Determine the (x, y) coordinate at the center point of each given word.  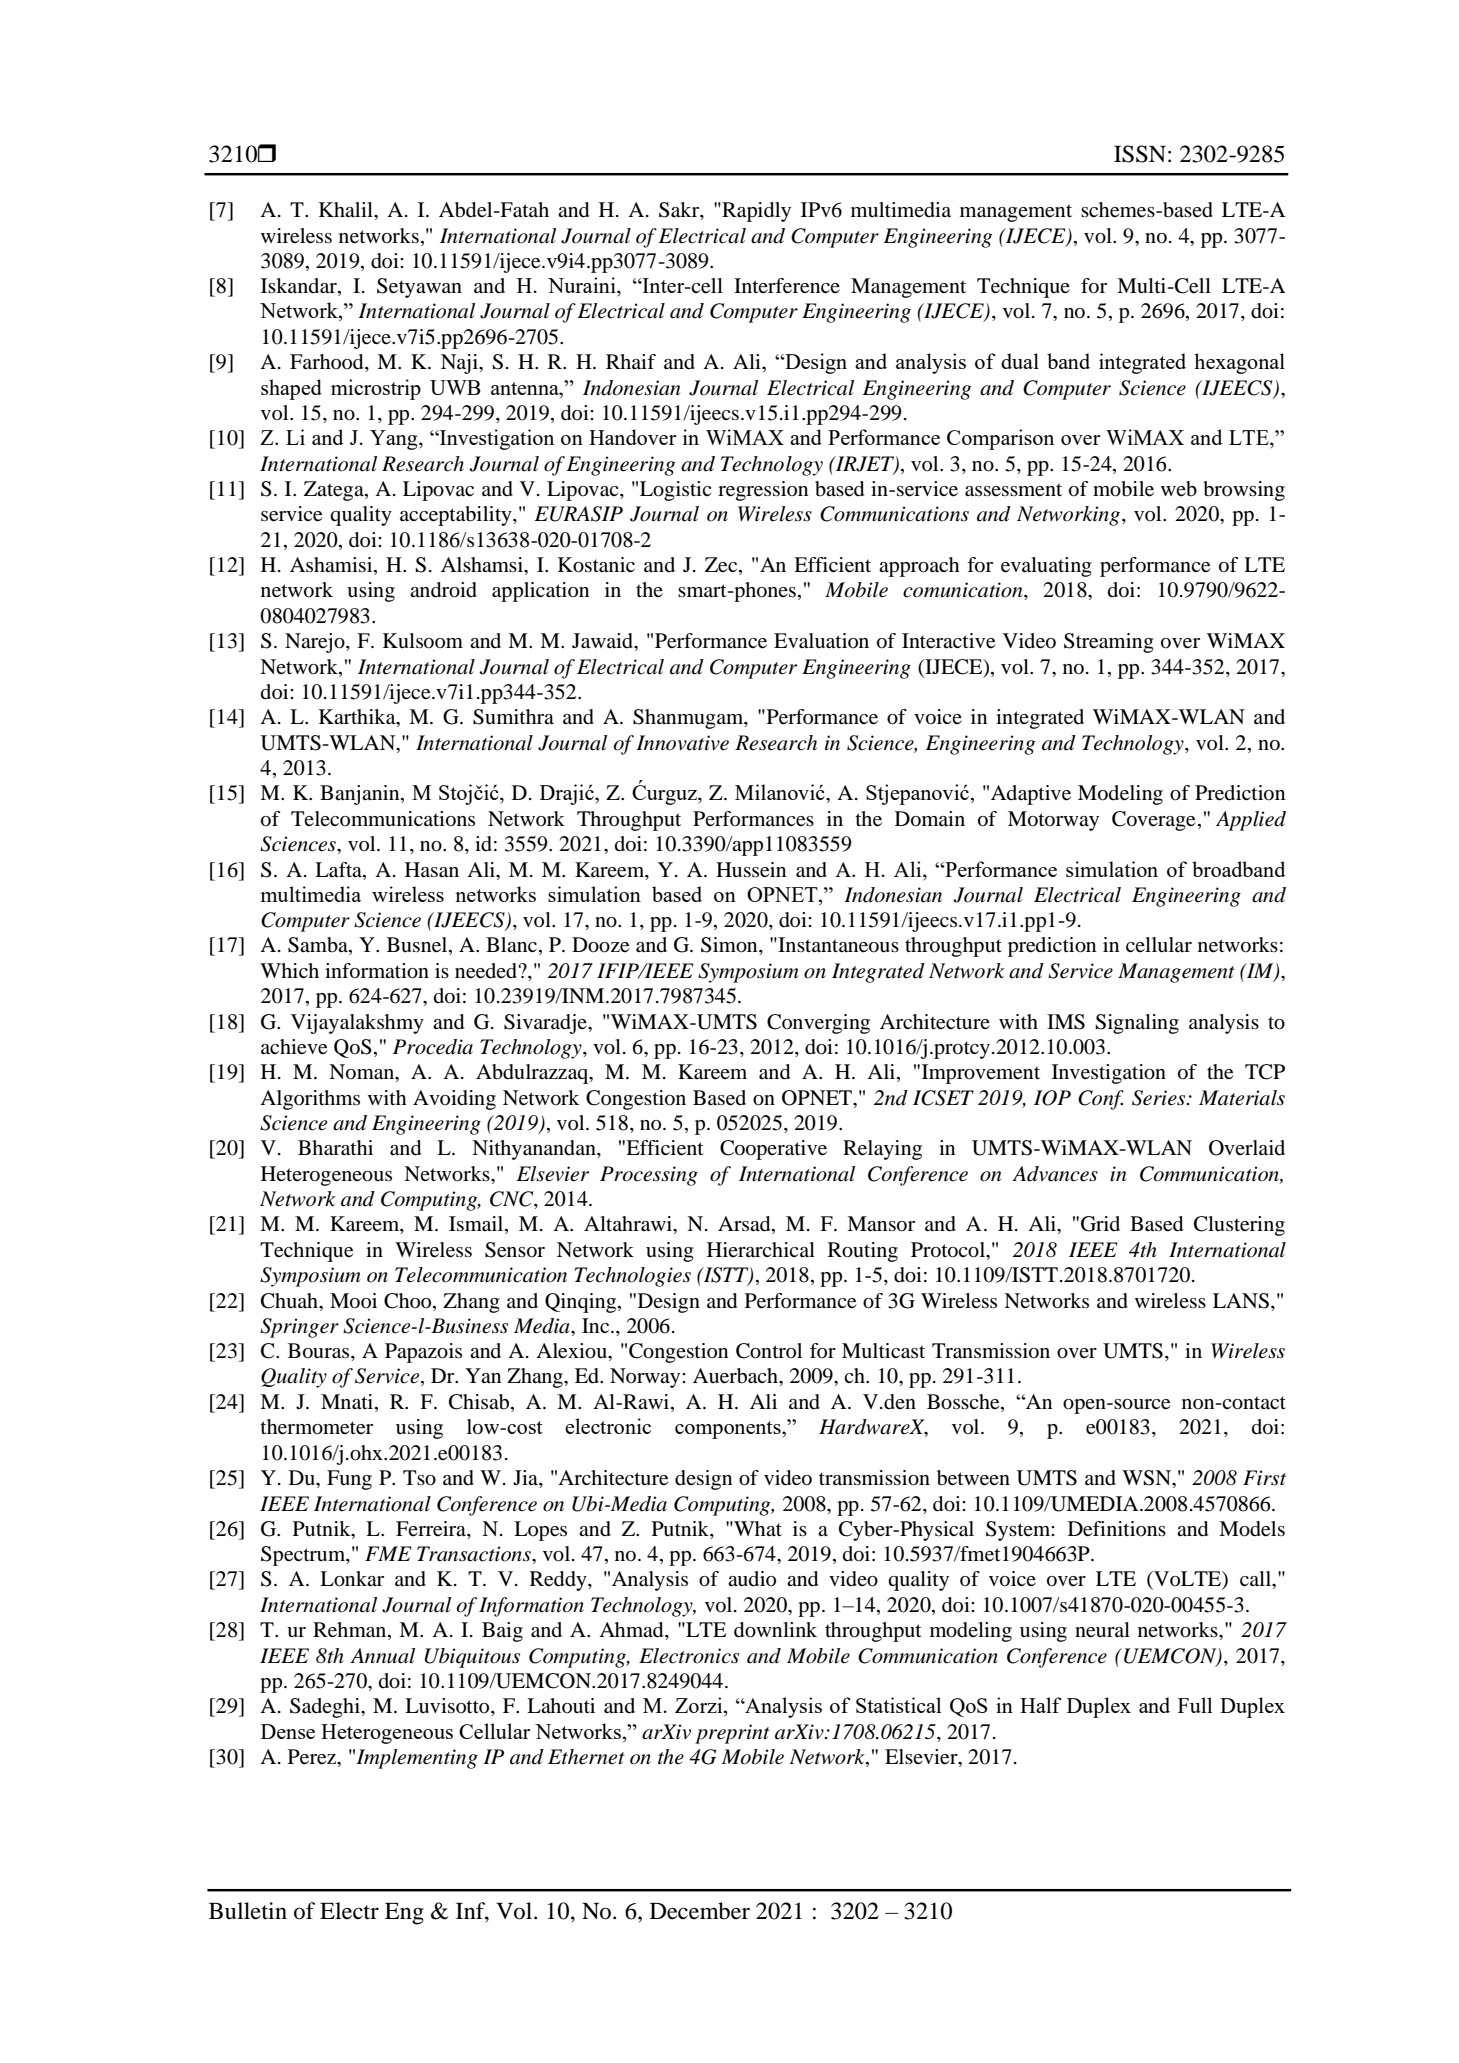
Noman (363, 1073)
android (443, 590)
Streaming (1109, 643)
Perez (313, 1757)
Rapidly (755, 212)
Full (1195, 1705)
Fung (349, 1480)
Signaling (1137, 1024)
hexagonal (1239, 363)
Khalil (347, 209)
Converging (818, 1024)
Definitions (1117, 1529)
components (729, 1430)
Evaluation (821, 641)
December (700, 1911)
